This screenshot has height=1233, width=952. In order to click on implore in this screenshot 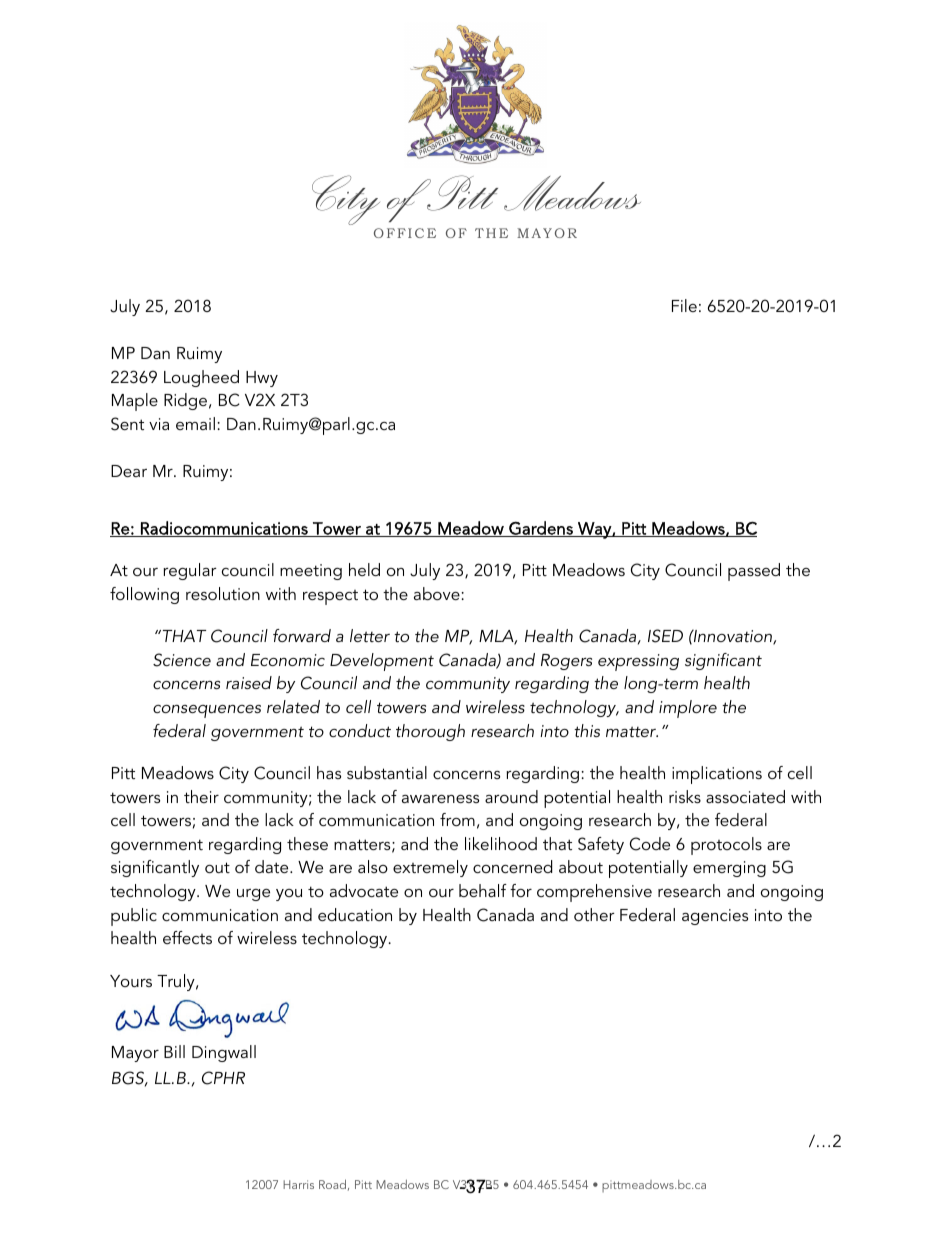, I will do `click(688, 709)`.
